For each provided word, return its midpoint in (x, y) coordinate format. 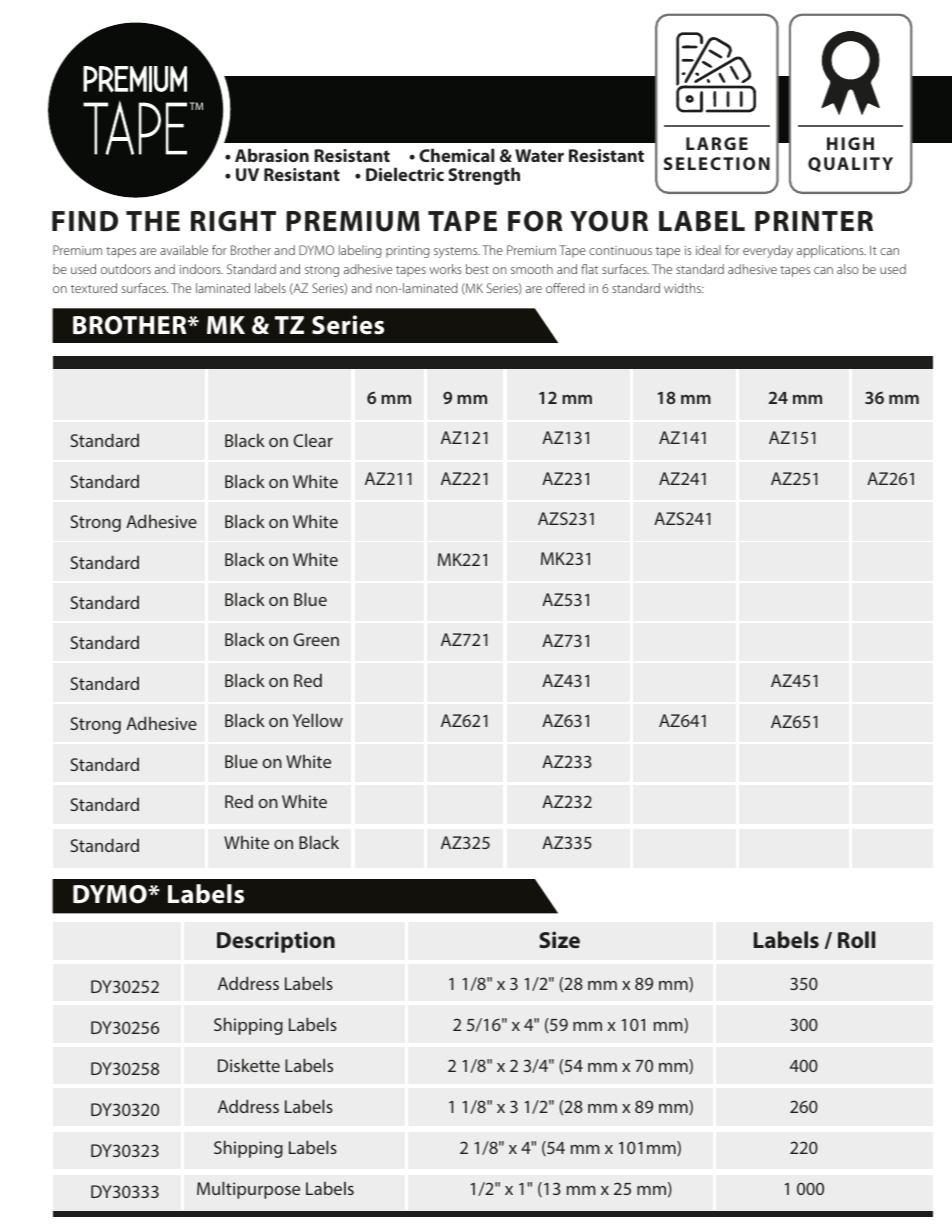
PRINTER (814, 221)
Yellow (318, 720)
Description (276, 942)
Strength (484, 176)
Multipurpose (248, 1190)
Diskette (249, 1065)
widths (683, 288)
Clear (313, 440)
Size (559, 939)
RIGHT (233, 221)
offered (565, 288)
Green (316, 639)
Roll (856, 939)
